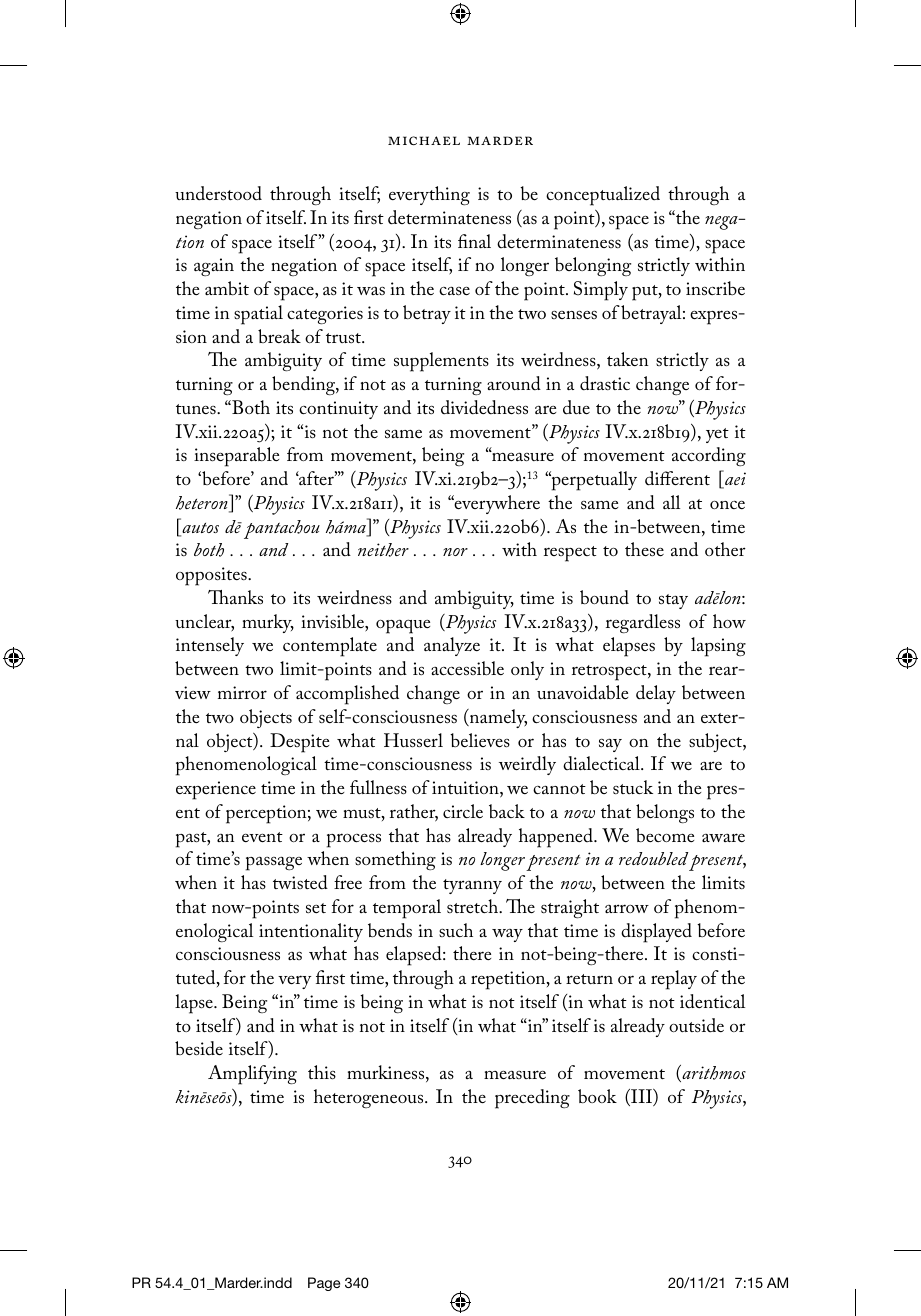  Describe the element at coordinates (268, 623) in the screenshot. I see `murky` at that location.
